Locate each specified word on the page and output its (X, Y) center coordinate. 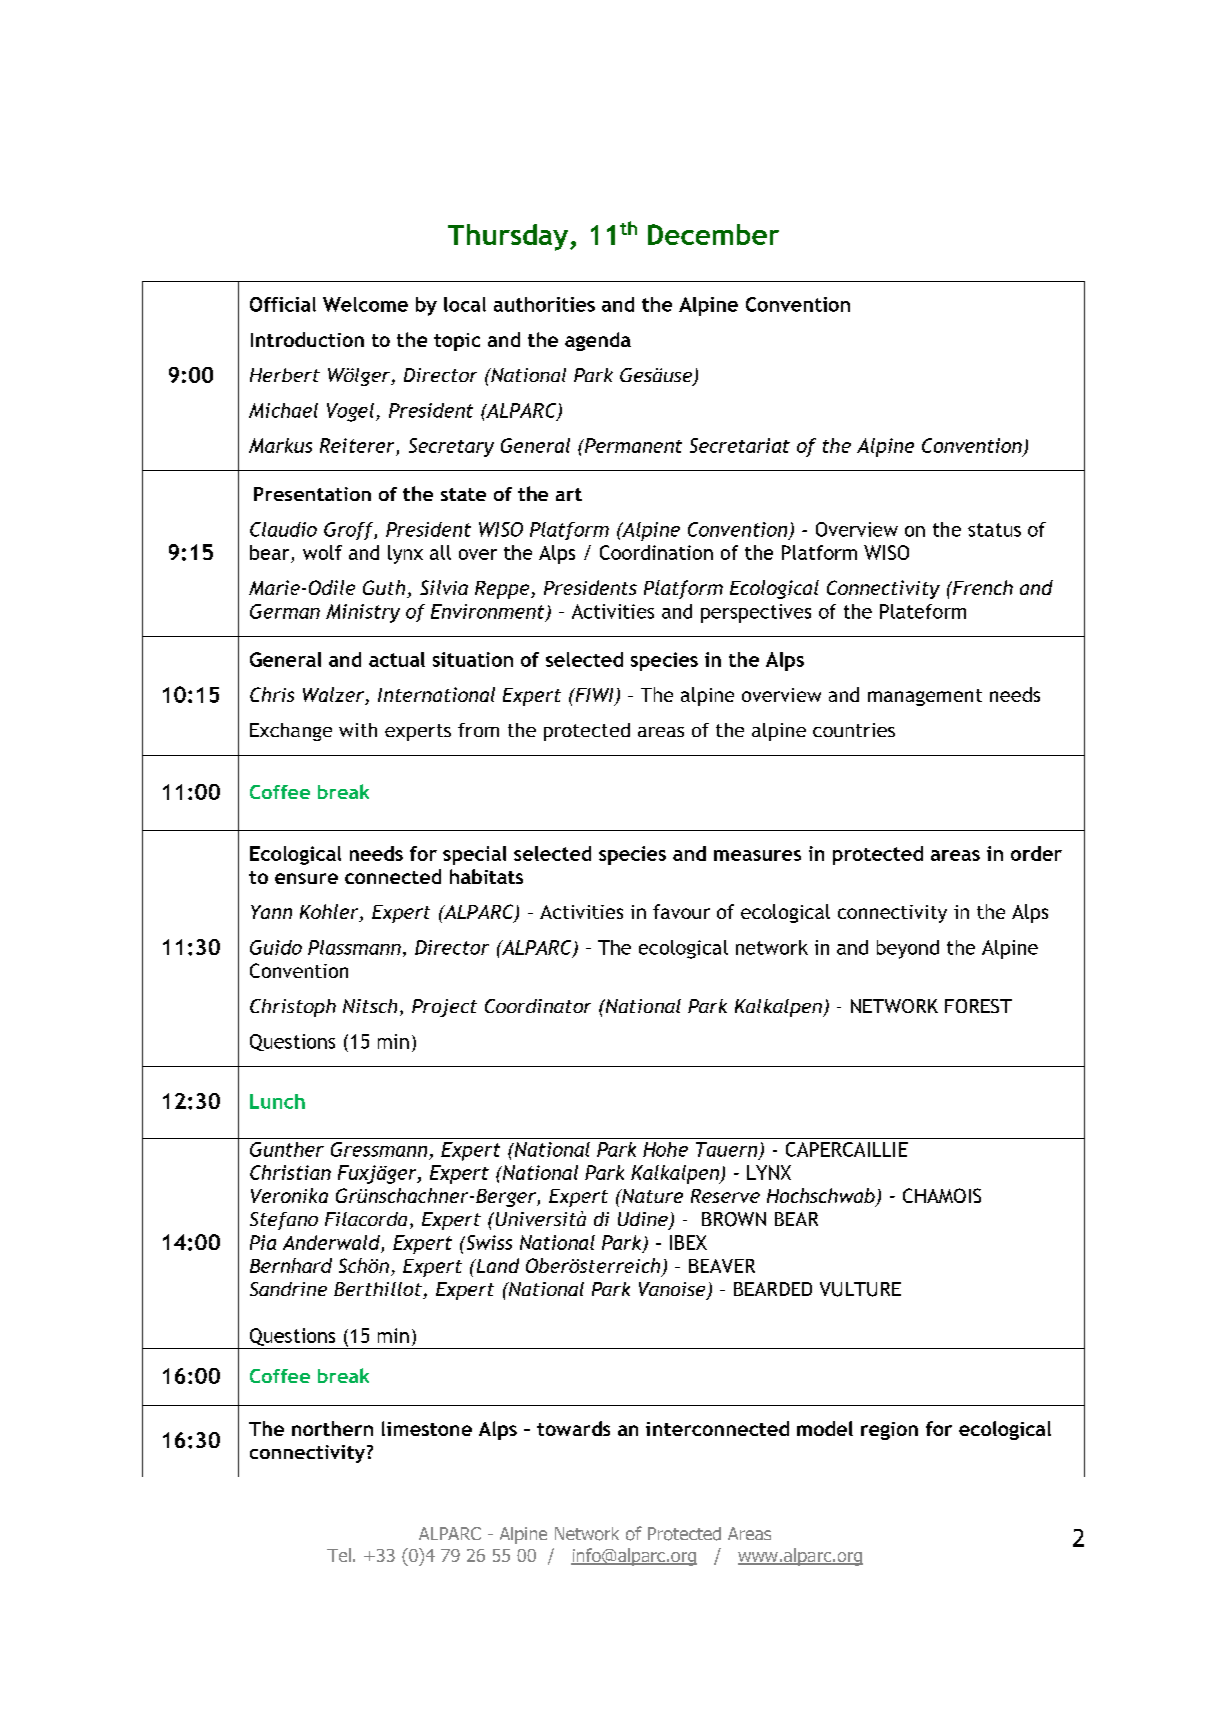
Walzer (334, 696)
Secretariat (740, 445)
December (713, 234)
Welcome (365, 304)
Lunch (277, 1101)
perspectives (756, 613)
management (925, 697)
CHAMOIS (942, 1195)
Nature (651, 1196)
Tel (339, 1555)
